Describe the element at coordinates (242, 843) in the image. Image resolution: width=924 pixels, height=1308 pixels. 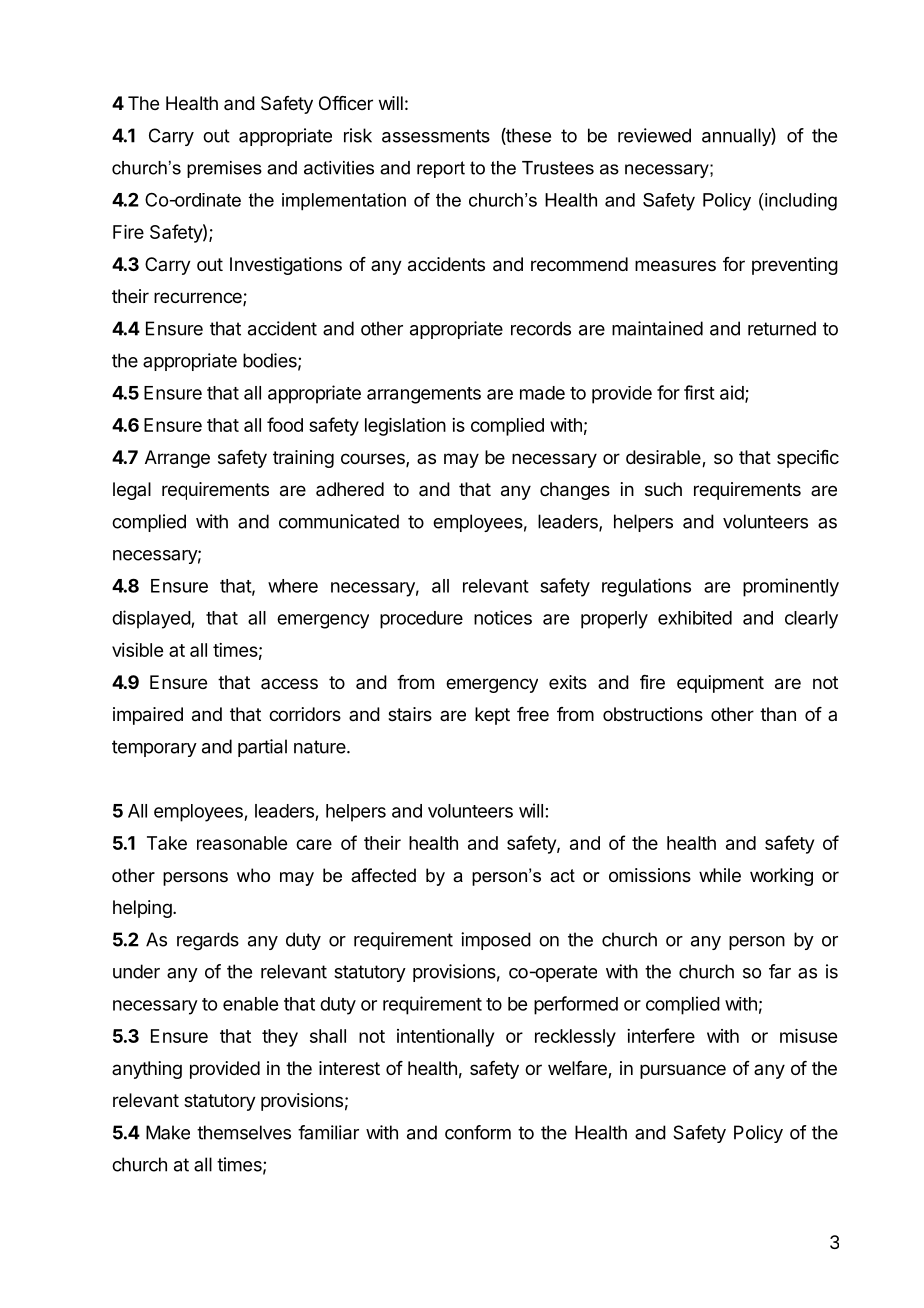
I see `reasonable` at that location.
